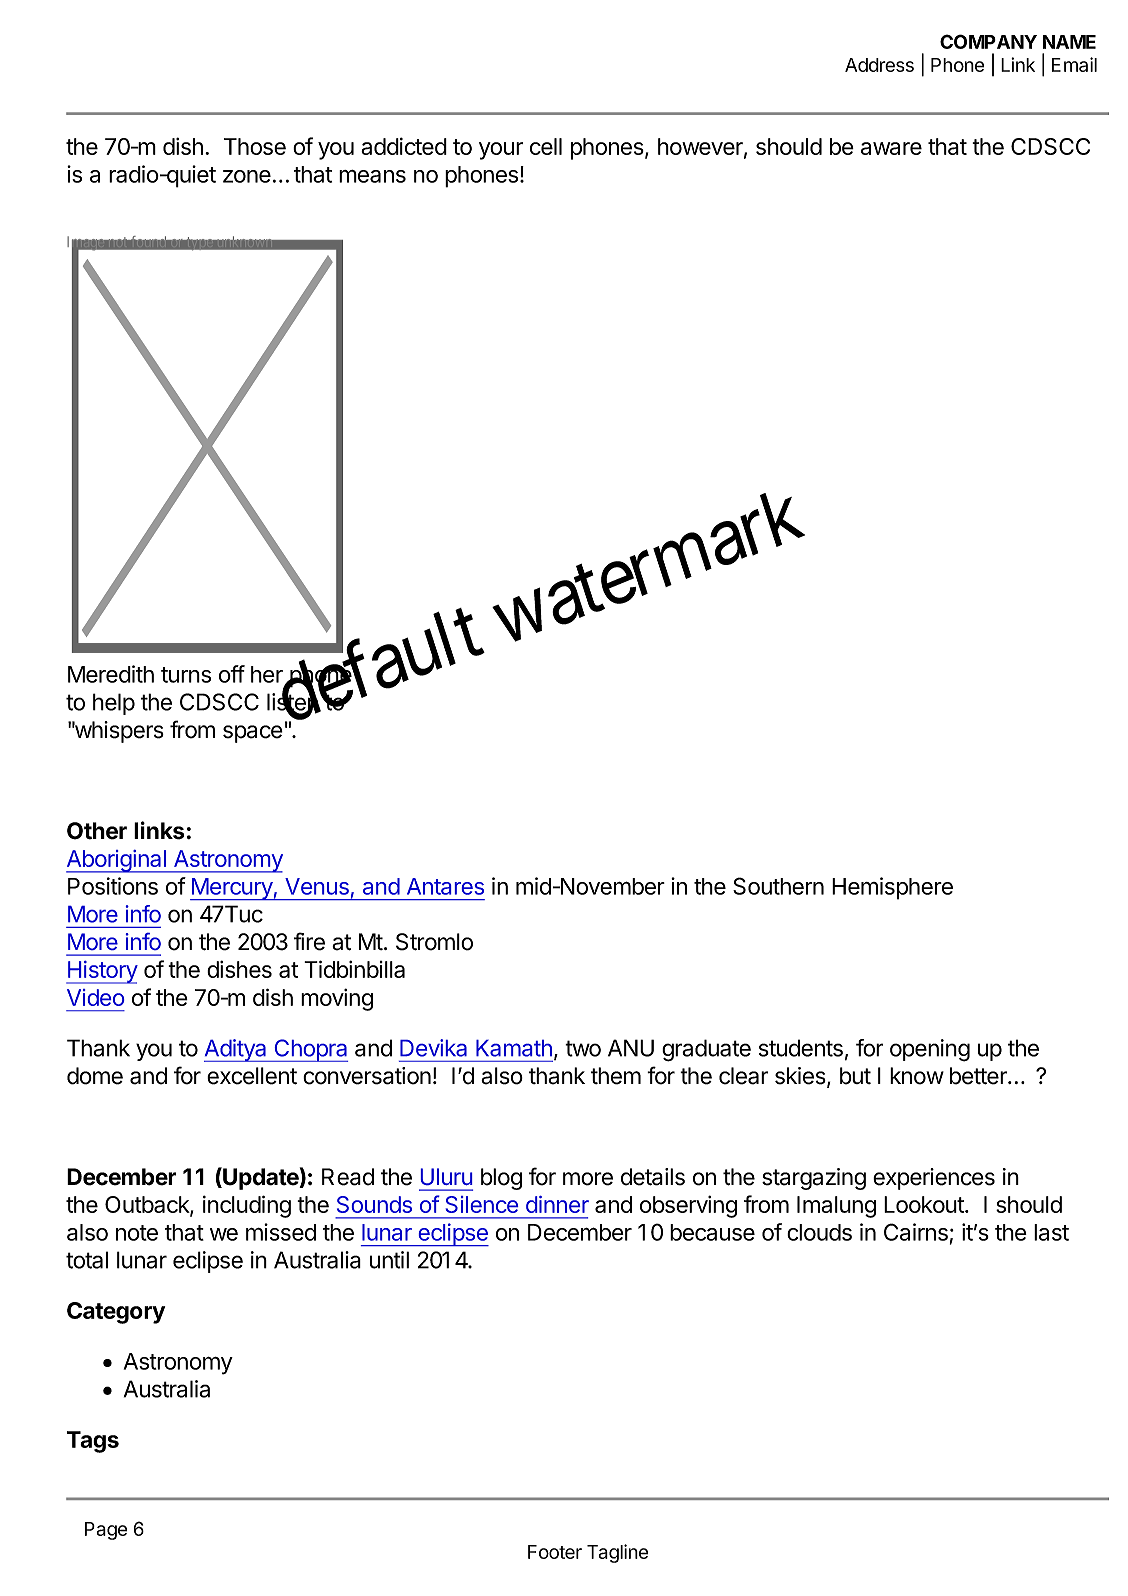  Describe the element at coordinates (988, 41) in the document. I see `COMPANY` at that location.
